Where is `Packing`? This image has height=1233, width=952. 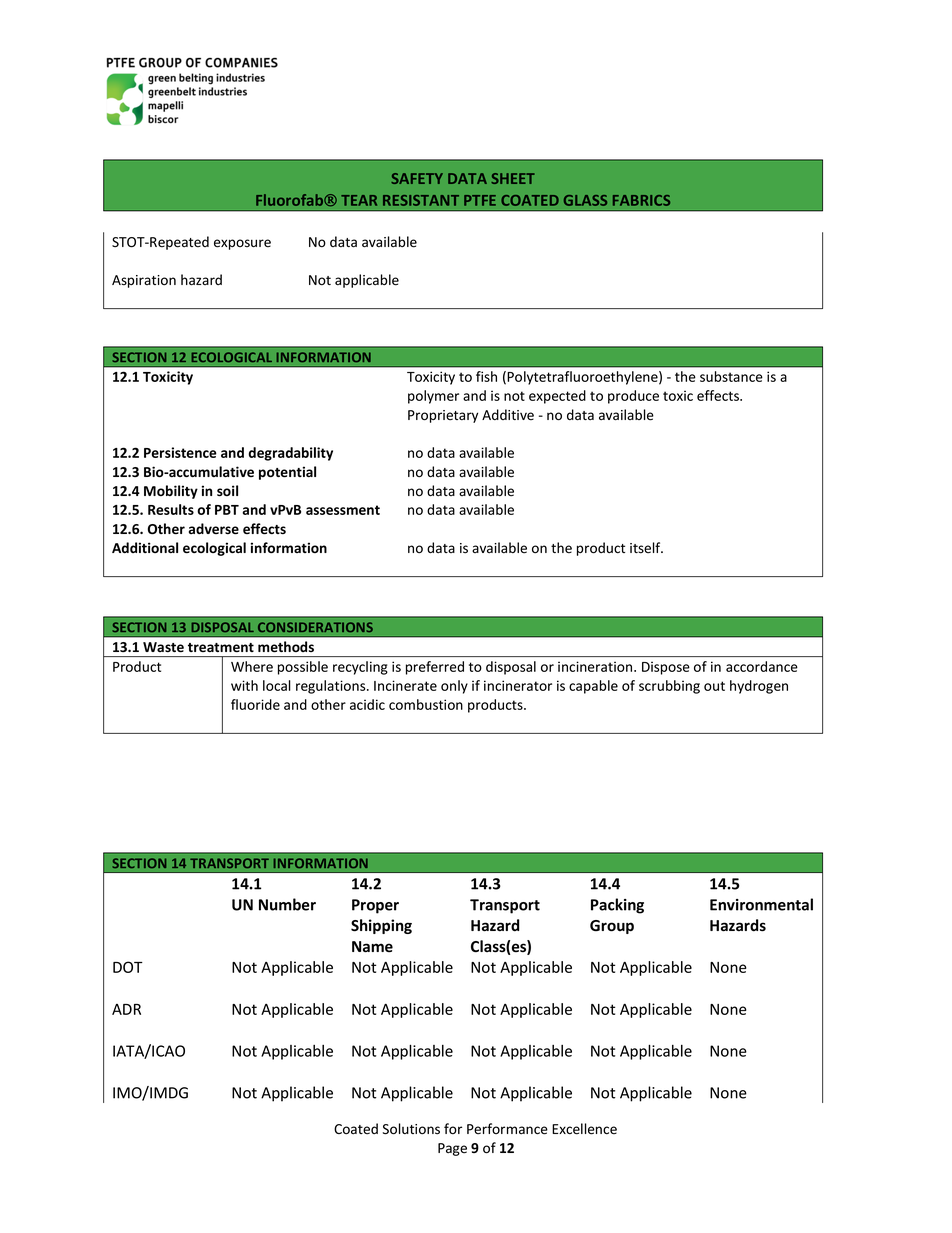
Packing is located at coordinates (617, 906).
